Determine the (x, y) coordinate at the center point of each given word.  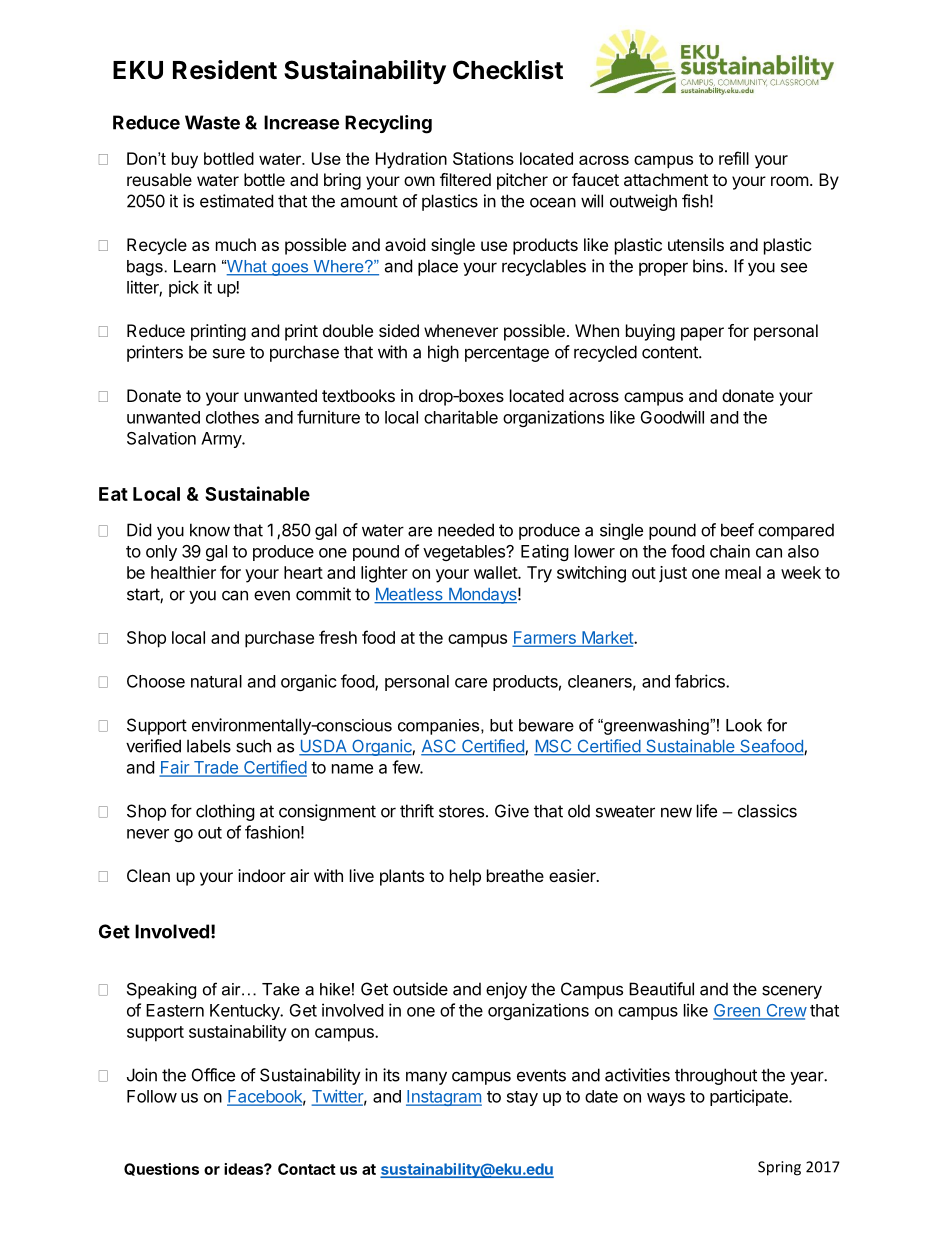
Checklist (508, 70)
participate (750, 1097)
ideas (244, 1169)
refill (734, 158)
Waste (212, 122)
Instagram (444, 1098)
